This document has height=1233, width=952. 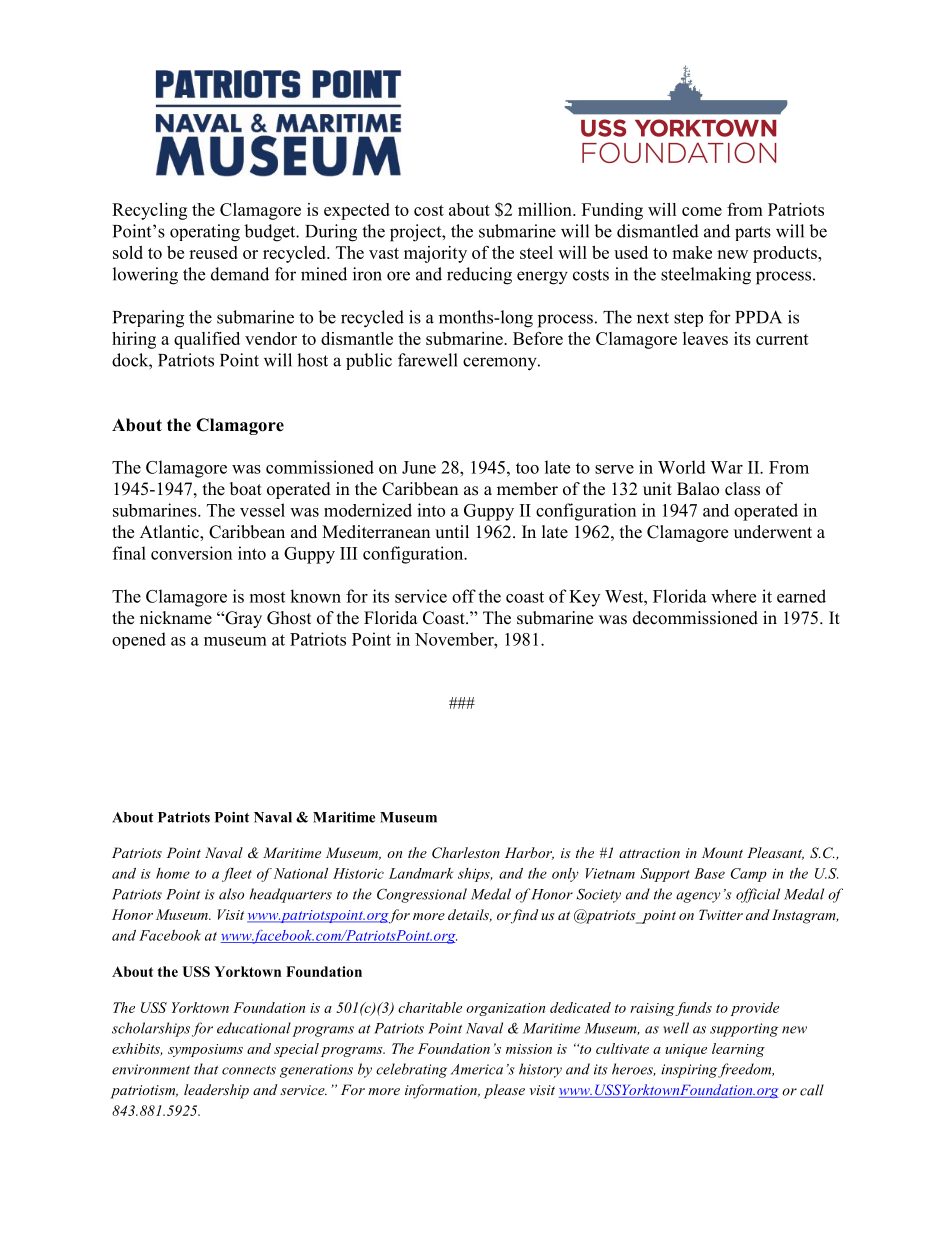 I want to click on parts, so click(x=753, y=233).
